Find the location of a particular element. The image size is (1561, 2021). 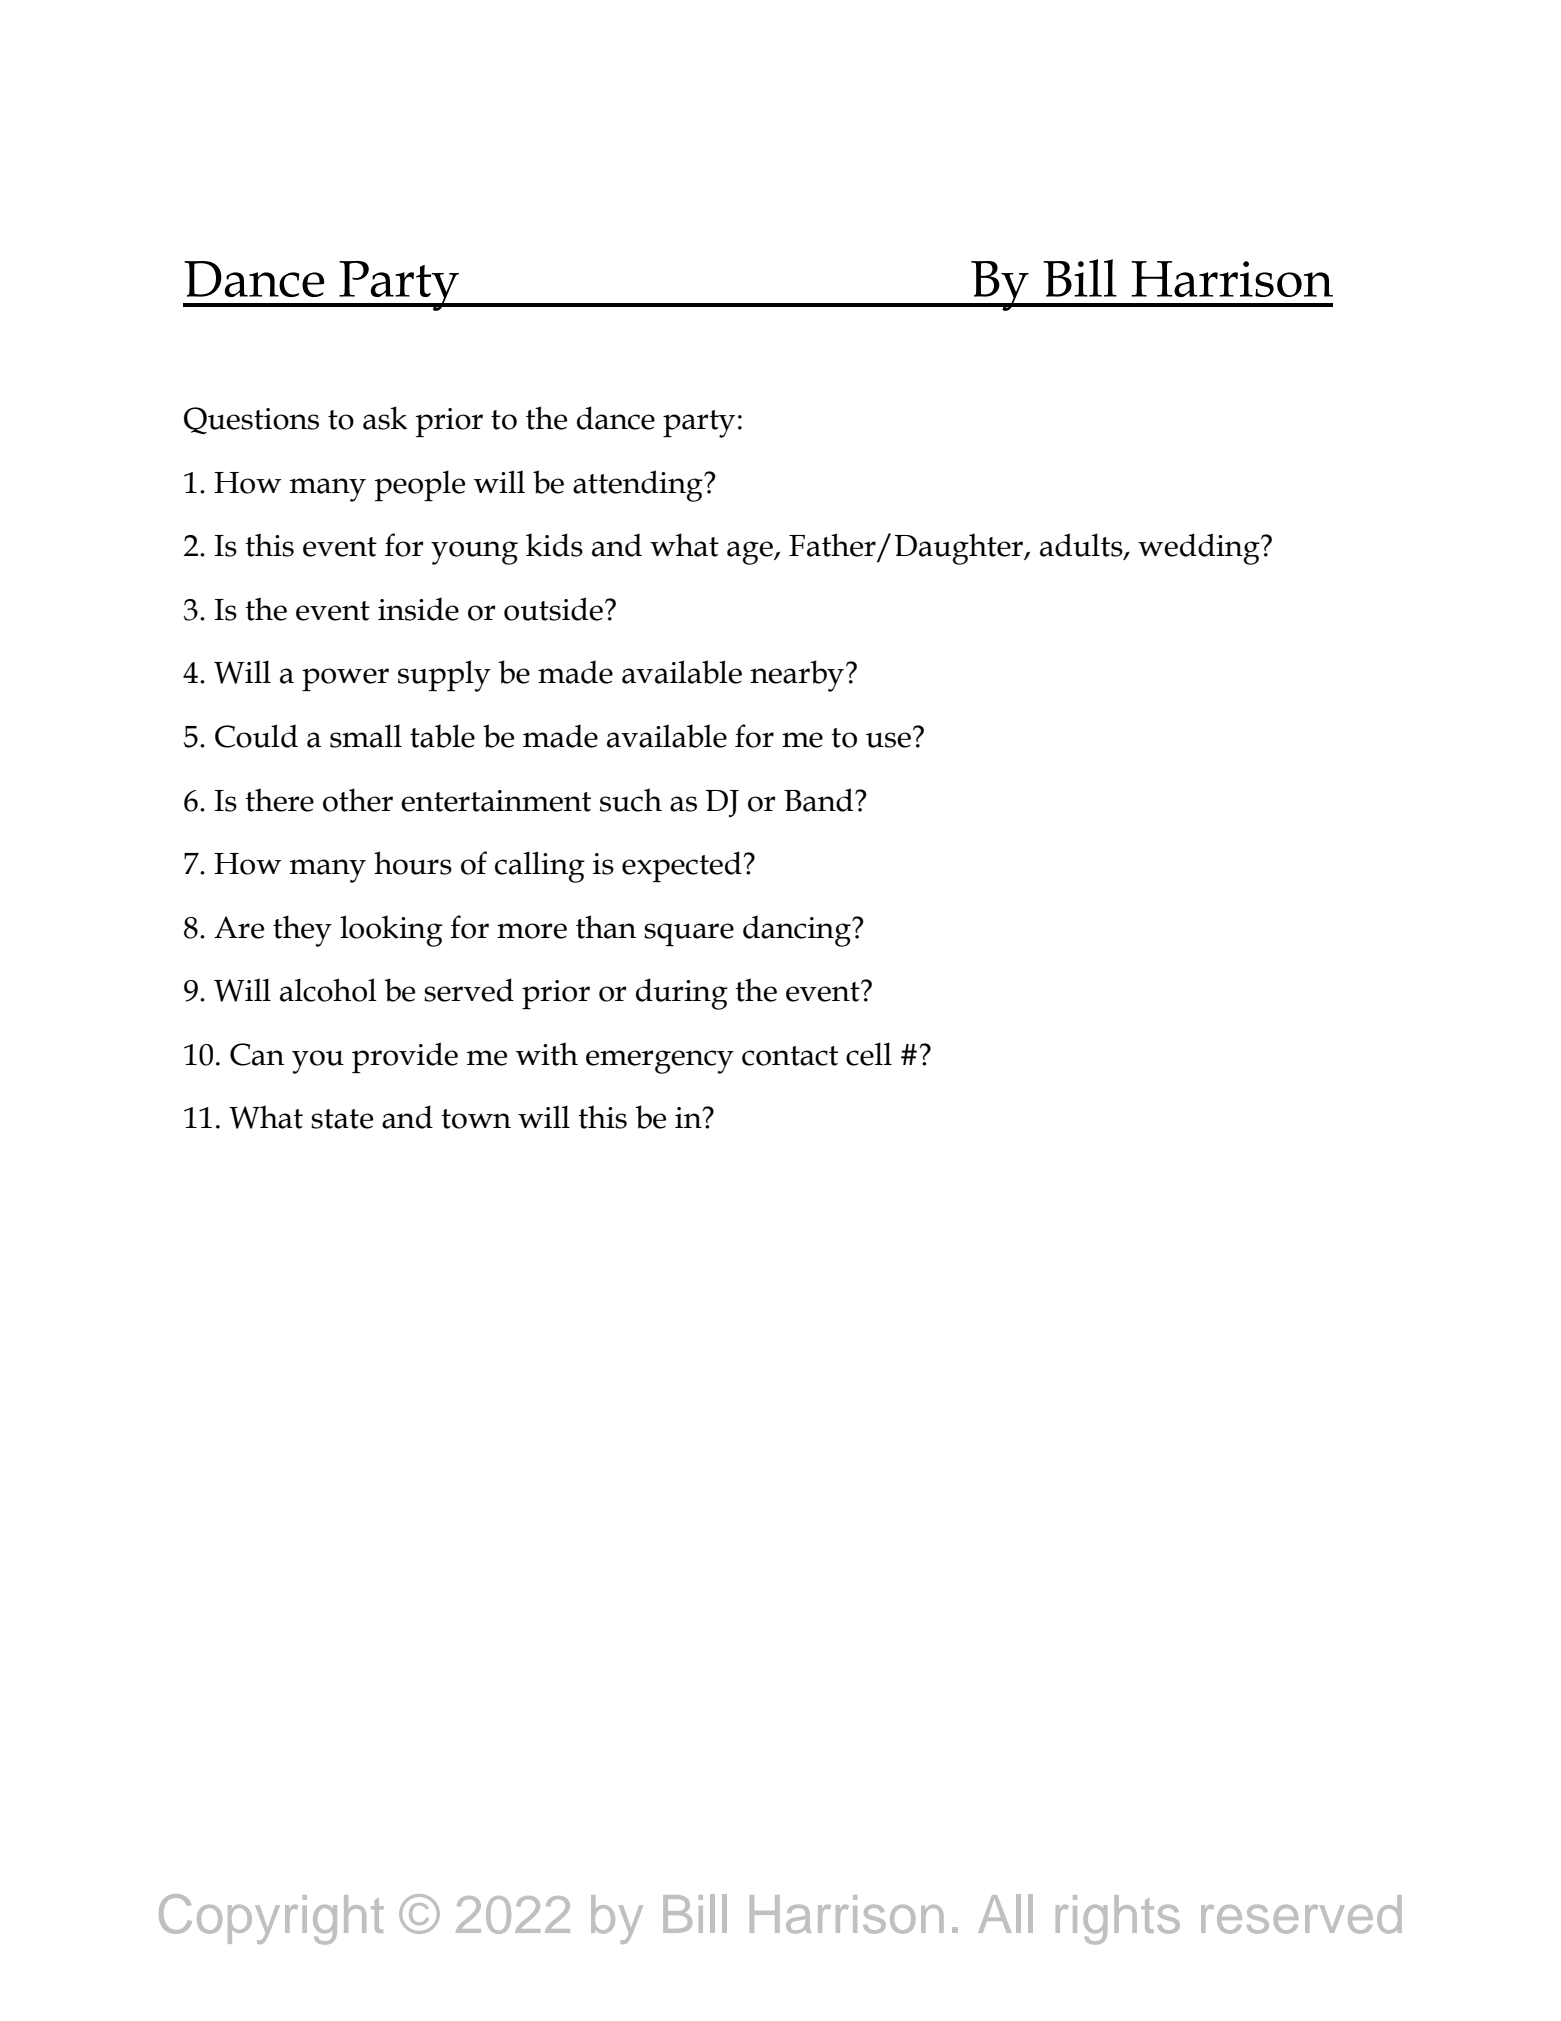

attending is located at coordinates (639, 486).
